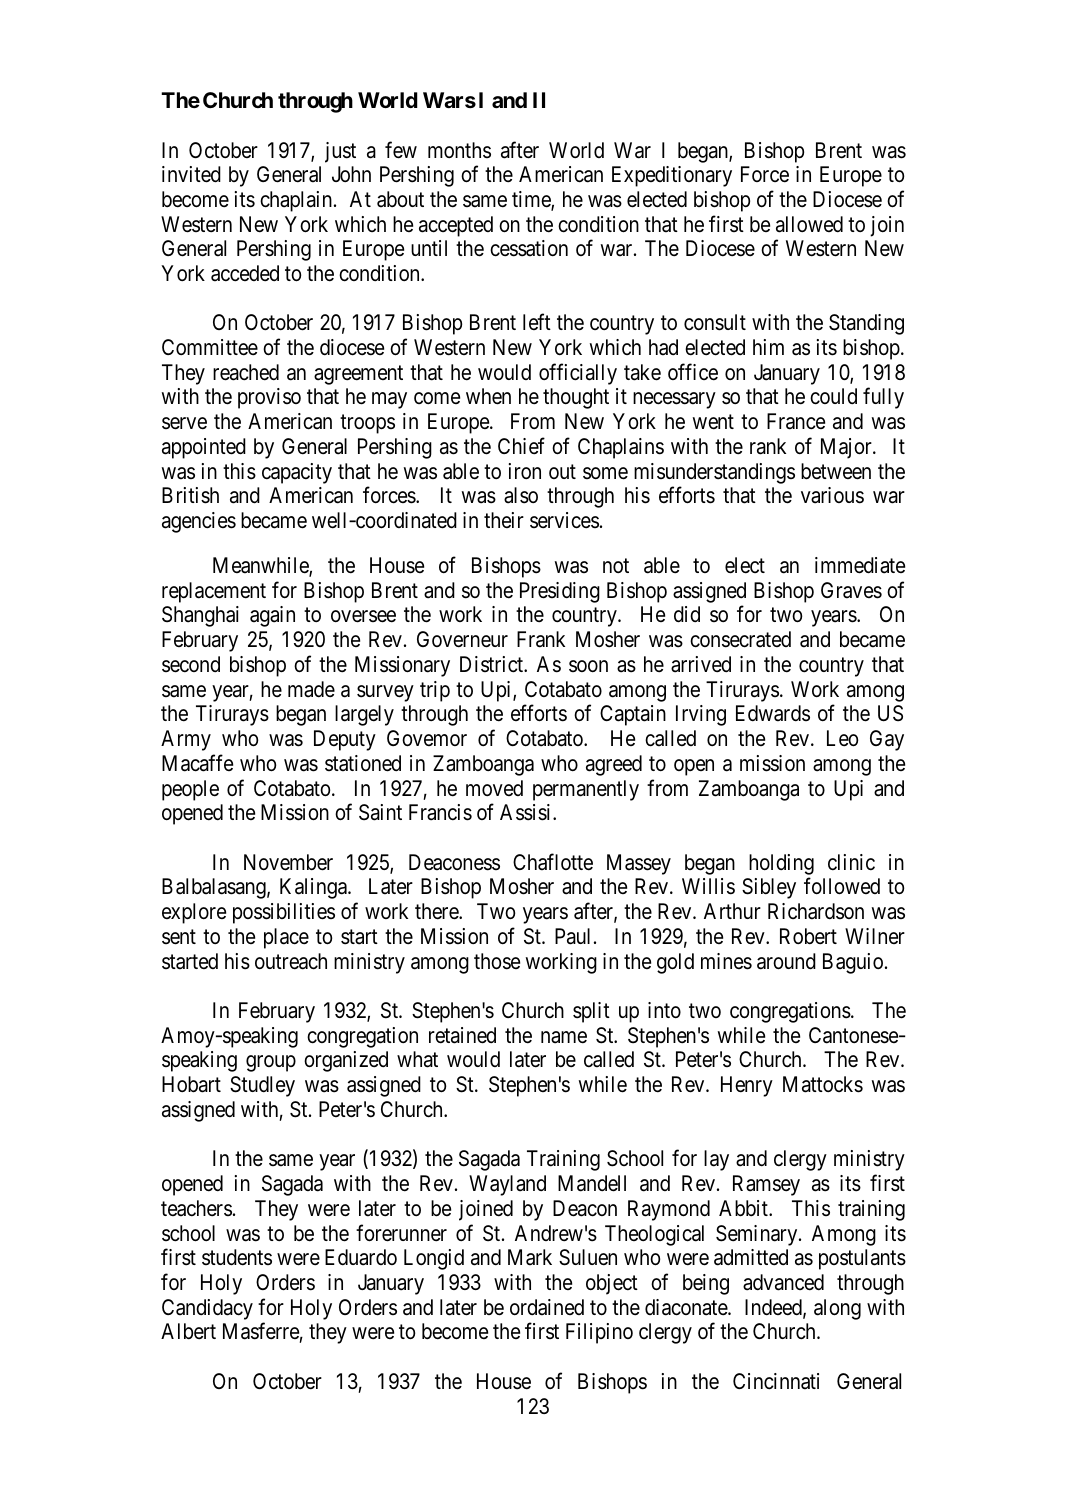 The height and width of the screenshot is (1508, 1066). What do you see at coordinates (529, 248) in the screenshot?
I see `cessation` at bounding box center [529, 248].
